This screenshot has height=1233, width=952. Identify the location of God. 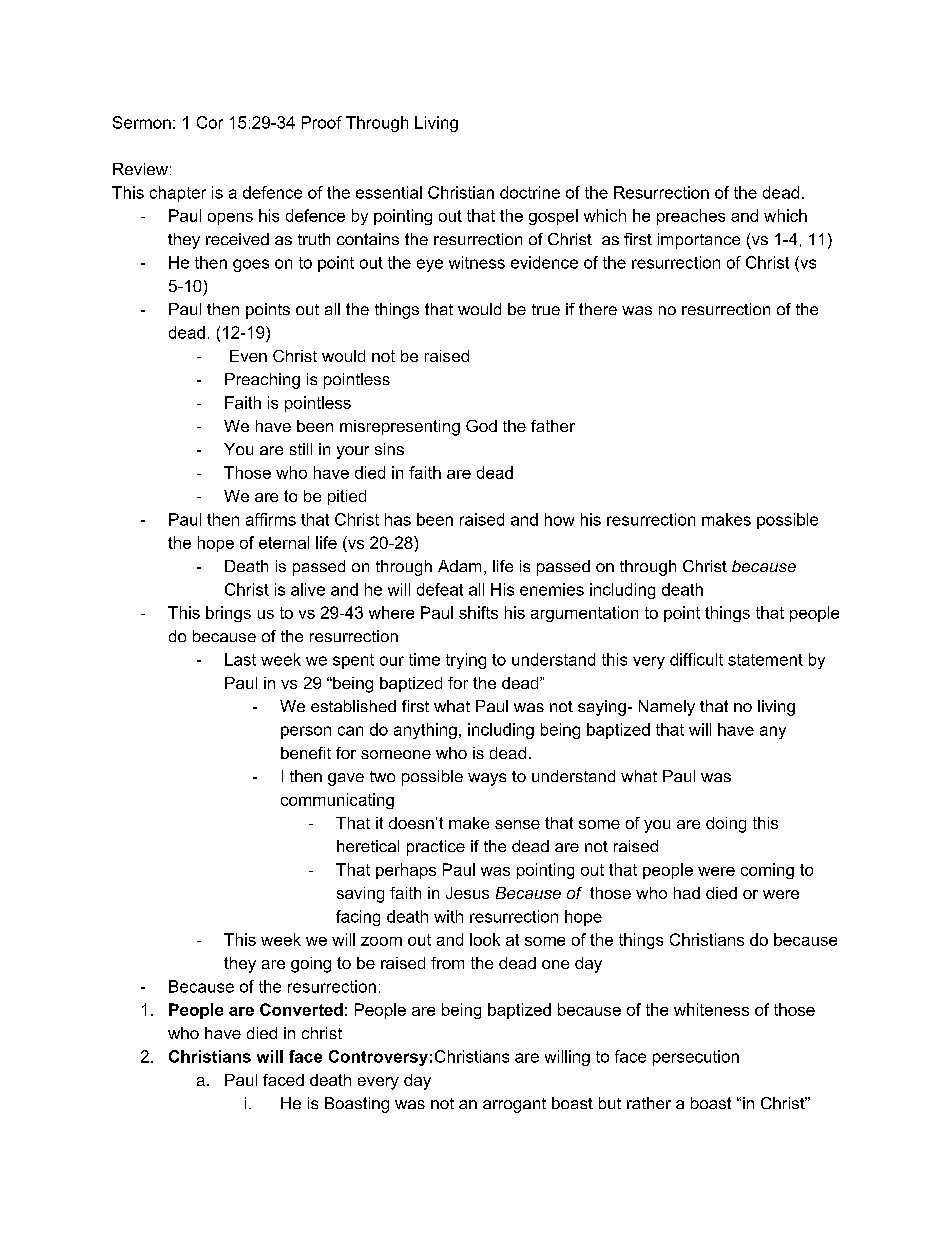
(481, 426).
